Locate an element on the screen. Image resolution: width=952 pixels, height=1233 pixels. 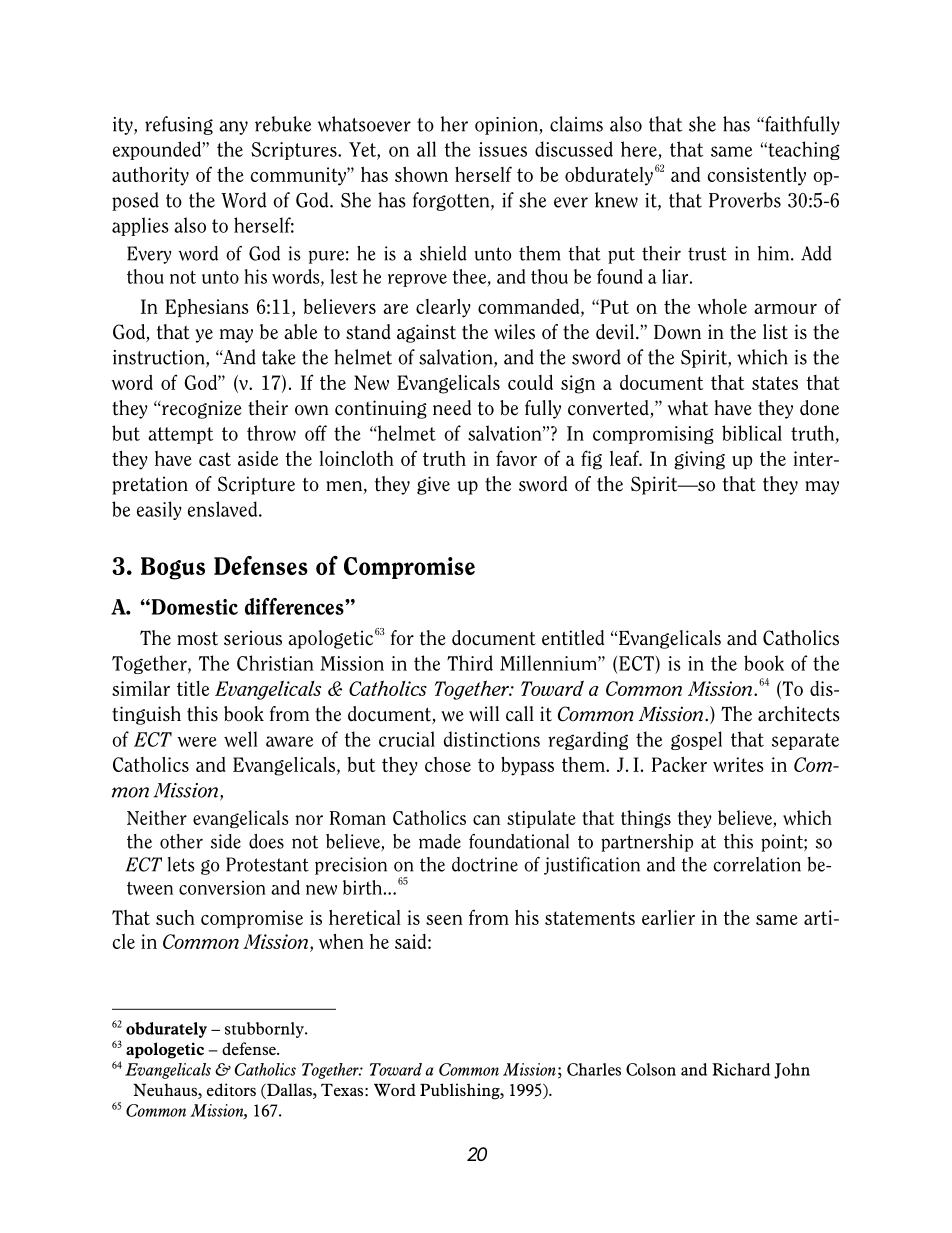
cast is located at coordinates (215, 459).
